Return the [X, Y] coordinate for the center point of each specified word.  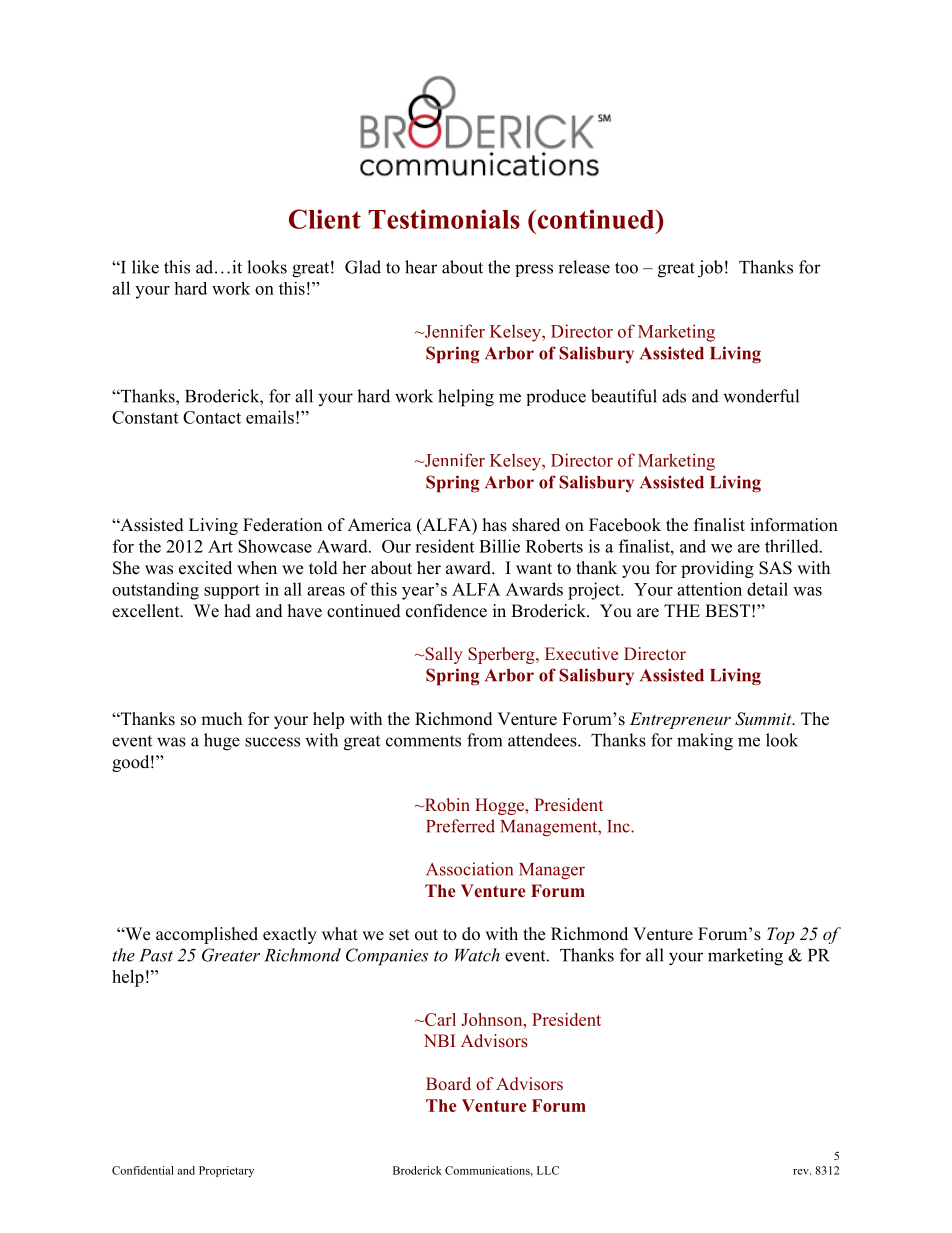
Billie [499, 546]
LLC [548, 1170]
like [145, 267]
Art [220, 546]
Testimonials [444, 219]
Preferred [460, 826]
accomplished [207, 935]
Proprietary [226, 1171]
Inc [619, 826]
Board [448, 1083]
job [710, 269]
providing [717, 569]
